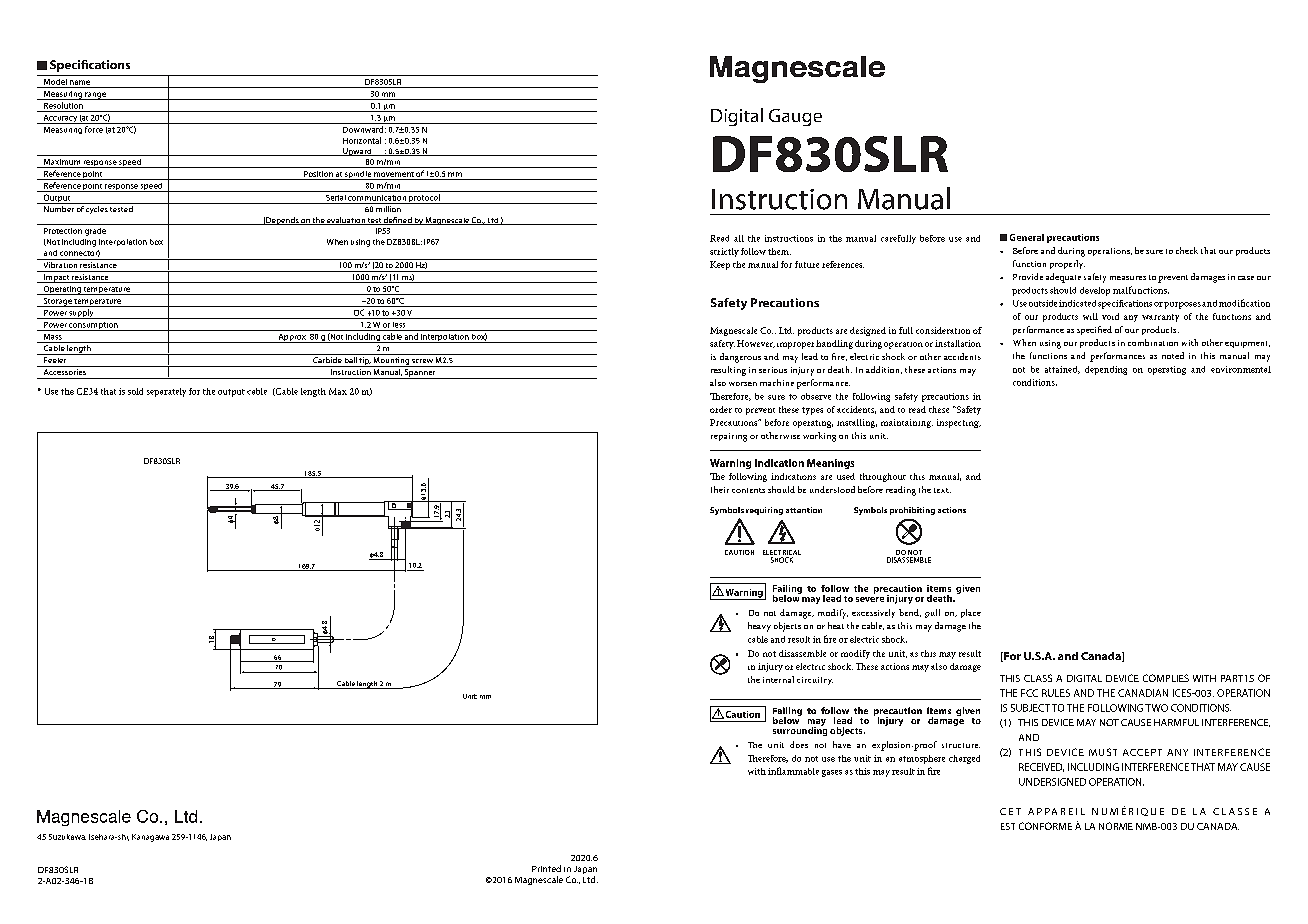  Describe the element at coordinates (942, 490) in the document. I see `text` at that location.
